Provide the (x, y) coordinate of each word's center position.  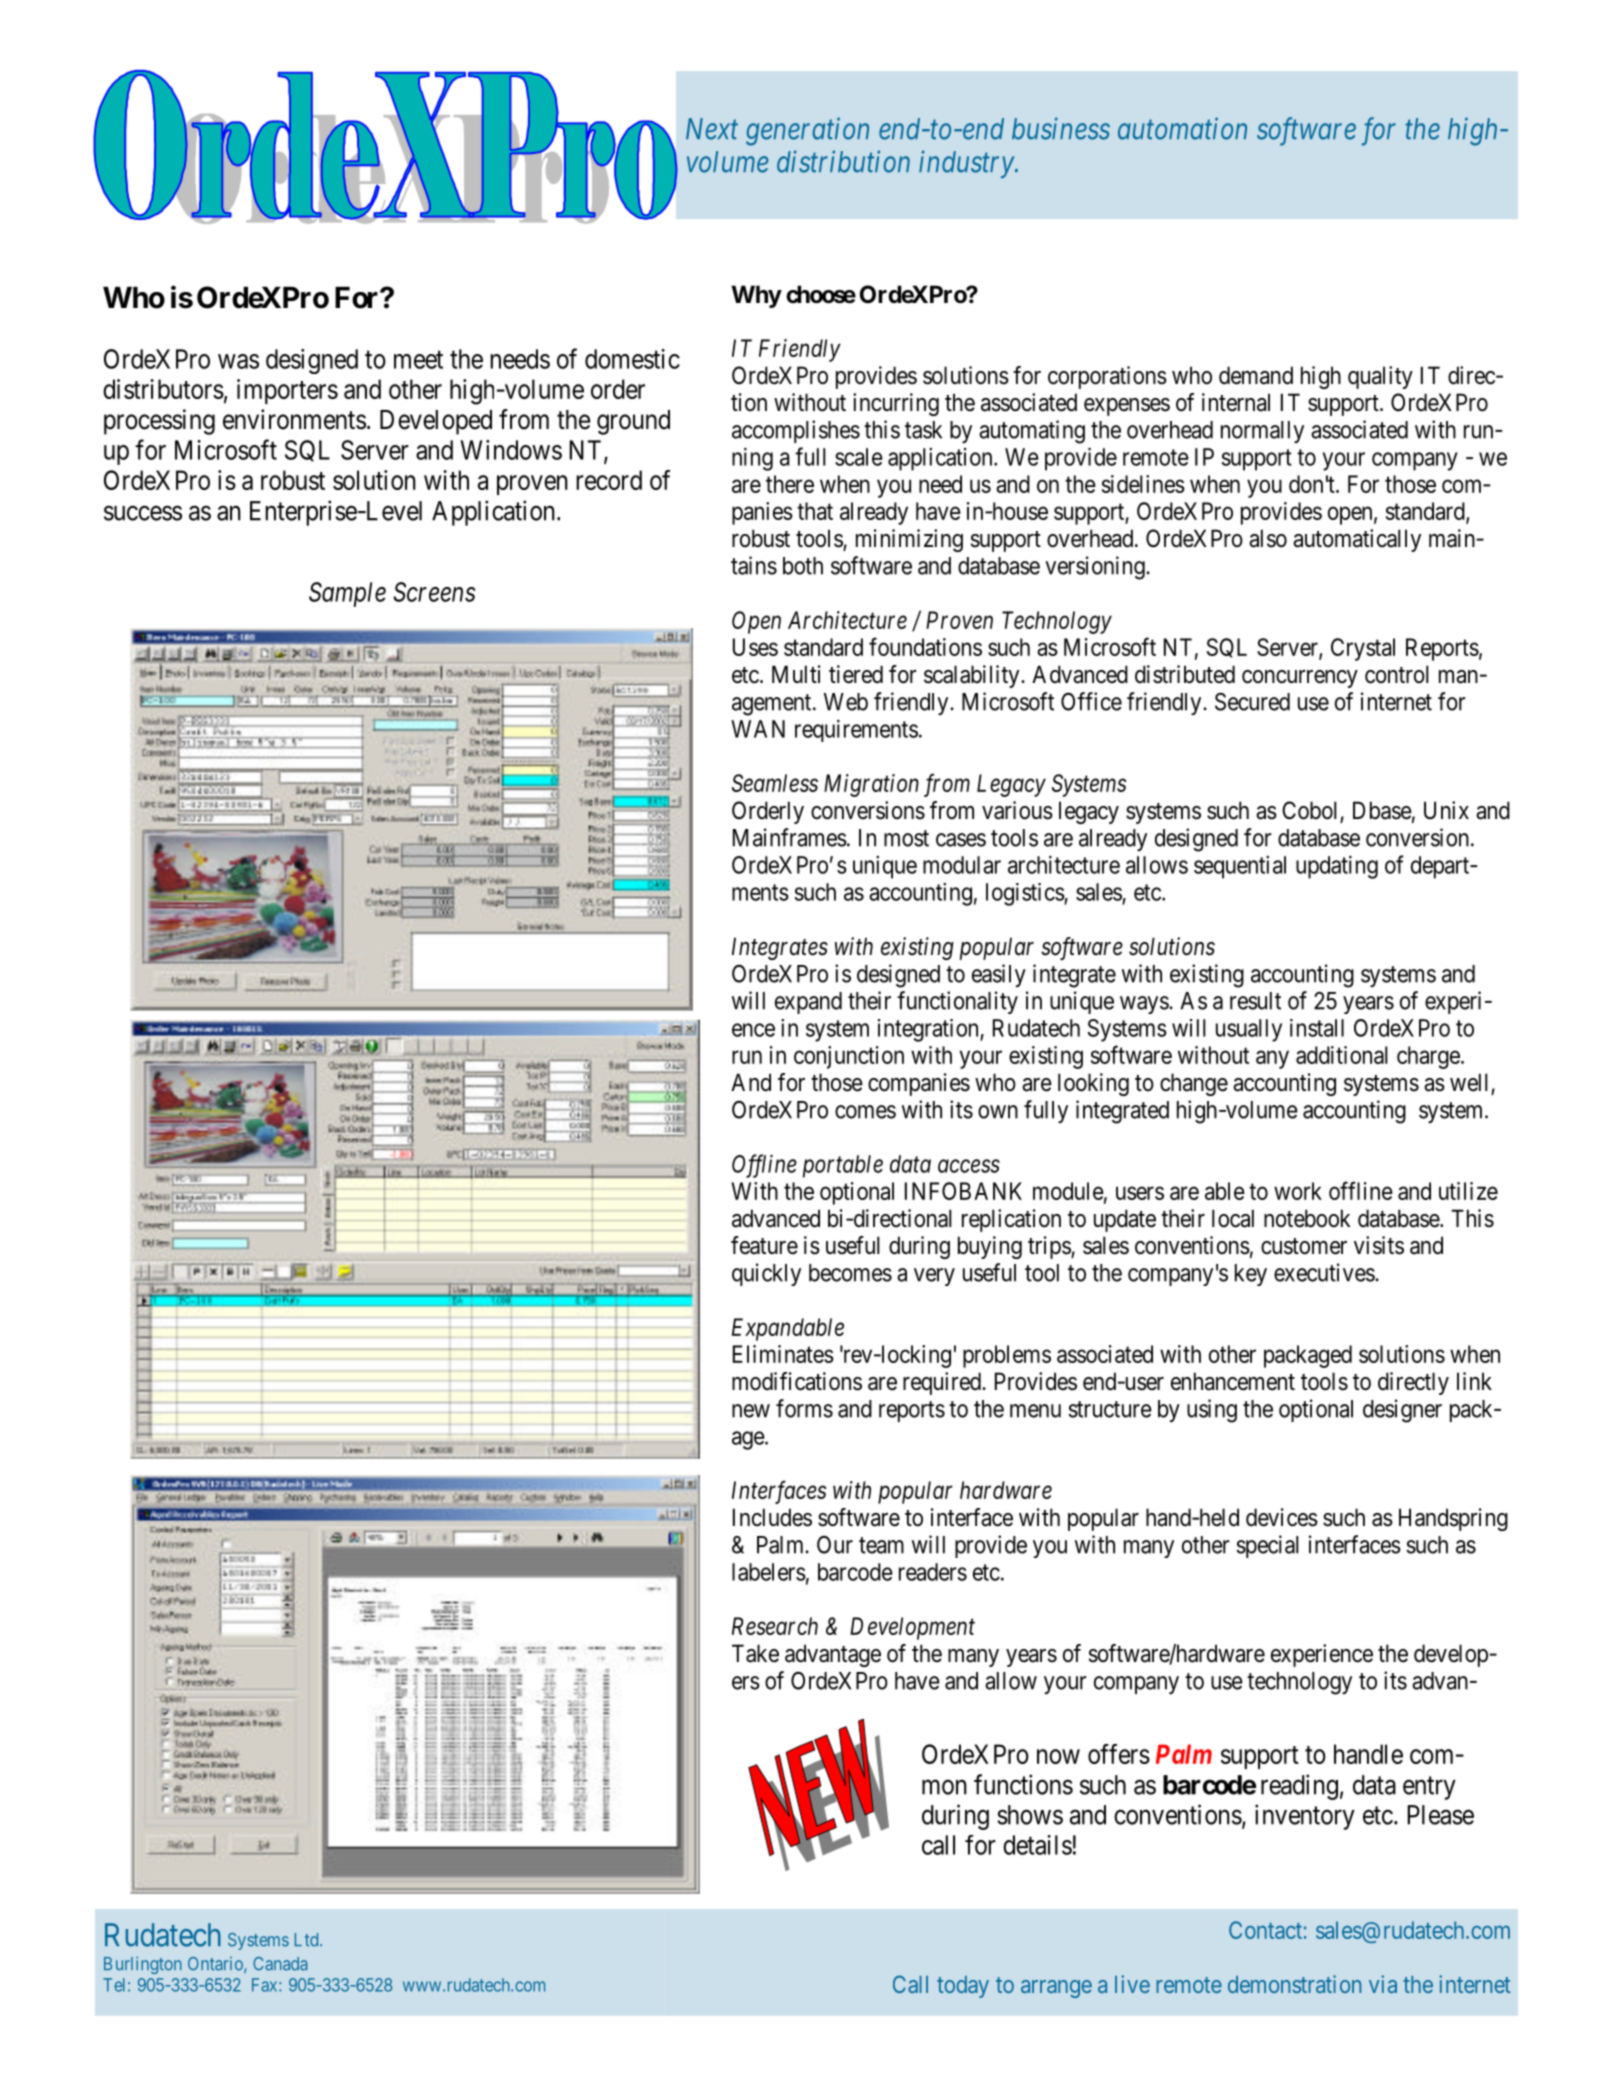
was (238, 361)
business (1061, 128)
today (963, 1987)
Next (712, 129)
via (1383, 1984)
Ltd (308, 1940)
